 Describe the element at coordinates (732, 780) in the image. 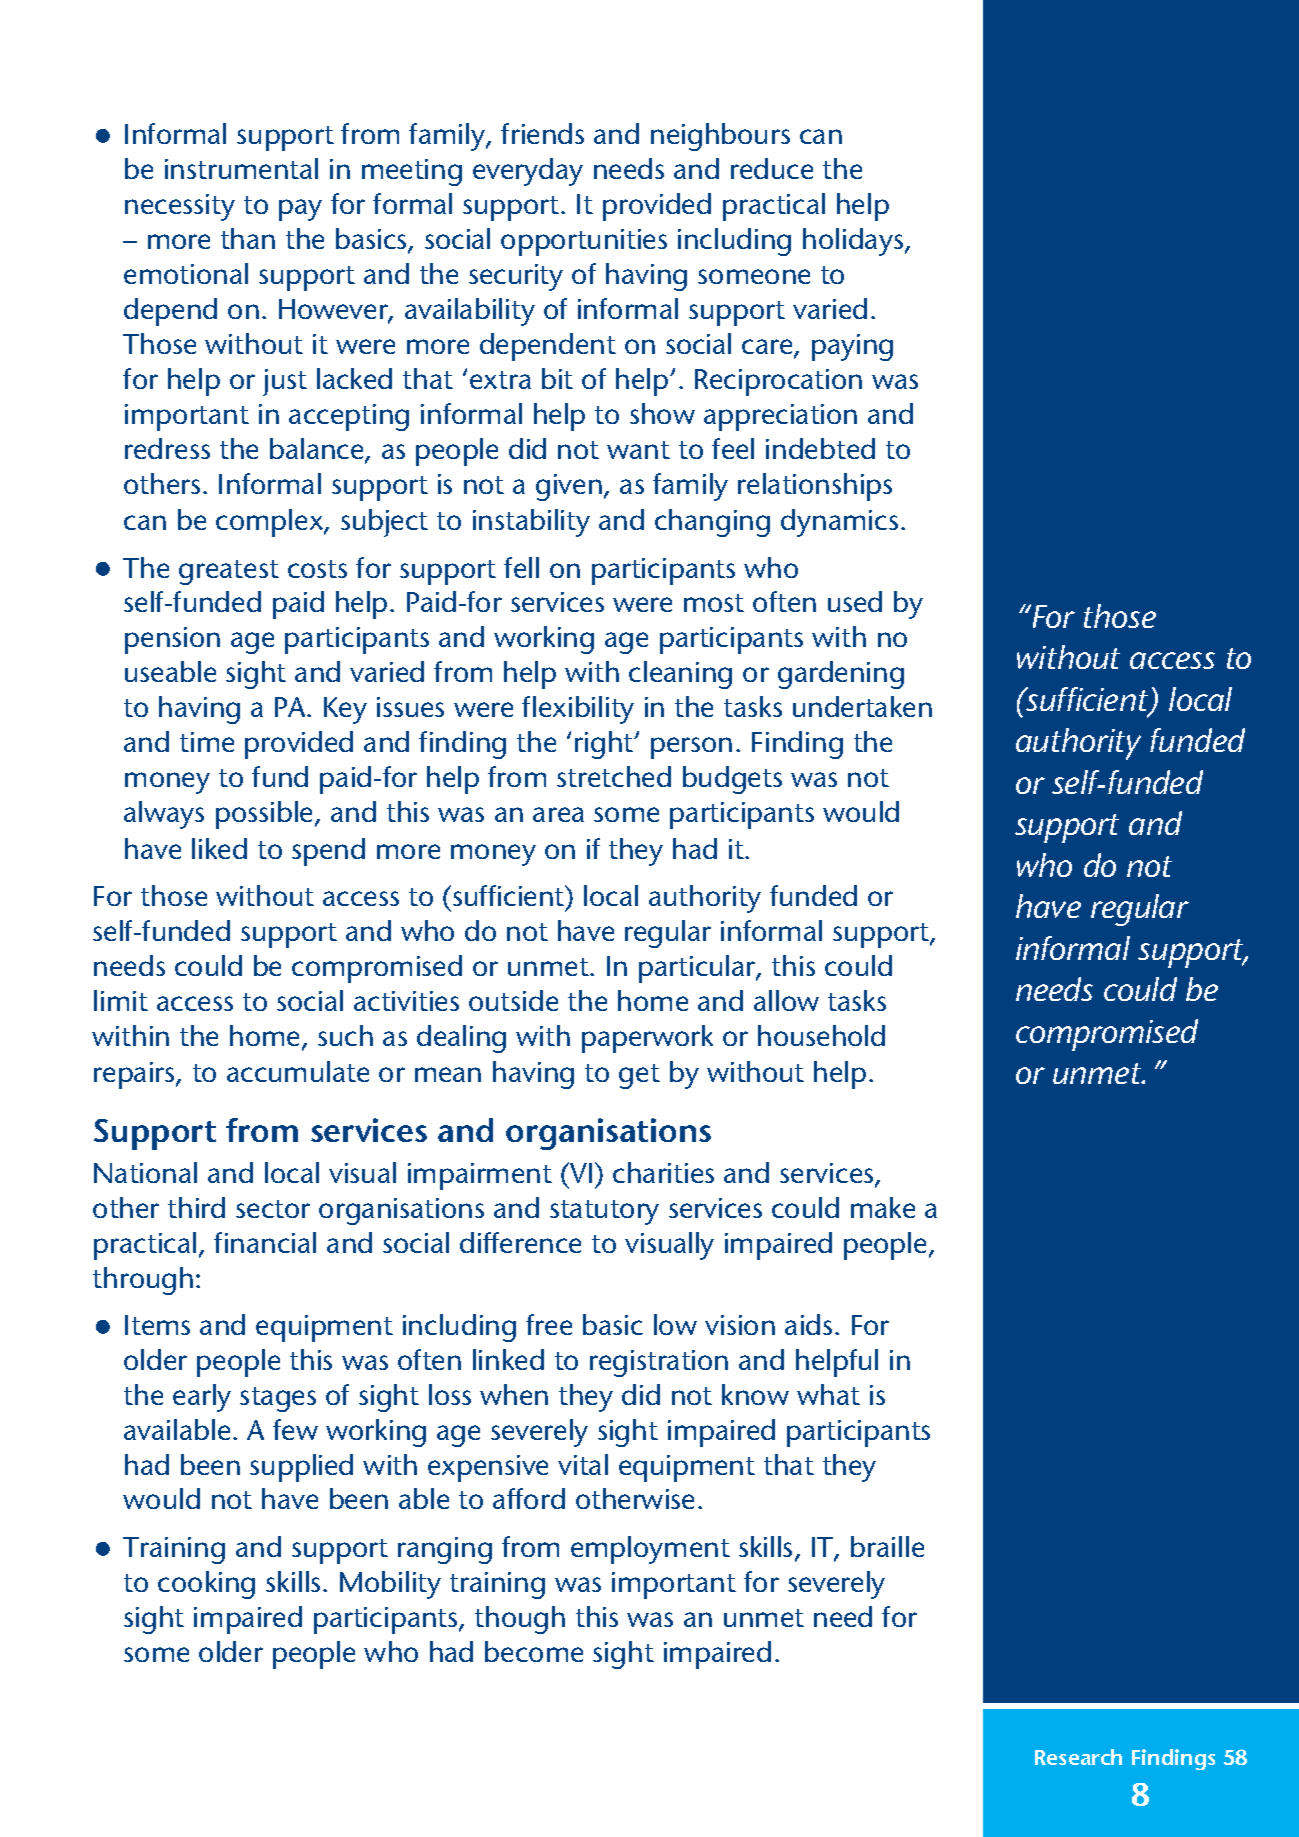

I see `budgets` at that location.
